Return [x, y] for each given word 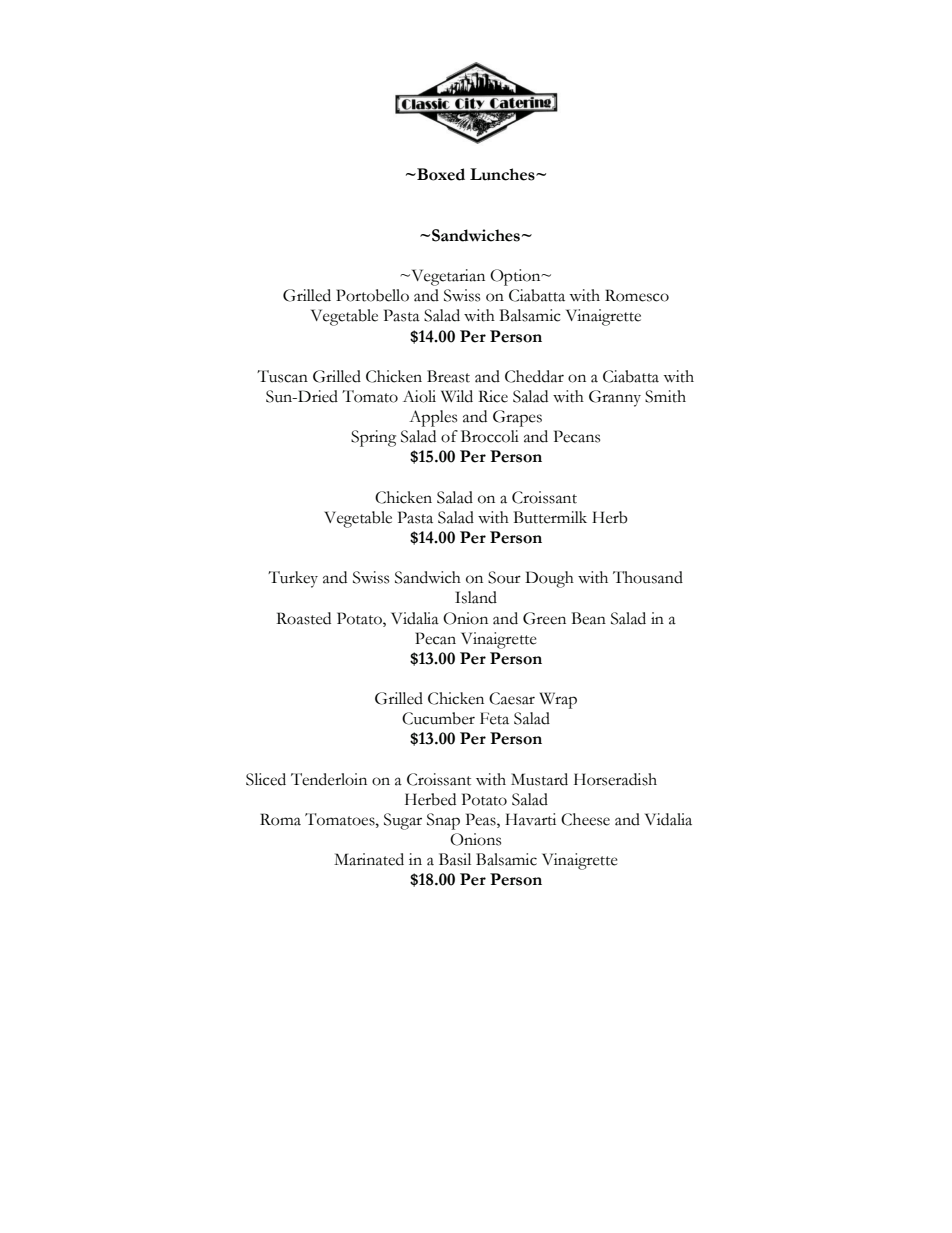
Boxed [440, 174]
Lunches [503, 174]
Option [516, 277]
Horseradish [615, 779]
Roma [280, 819]
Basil [455, 859]
